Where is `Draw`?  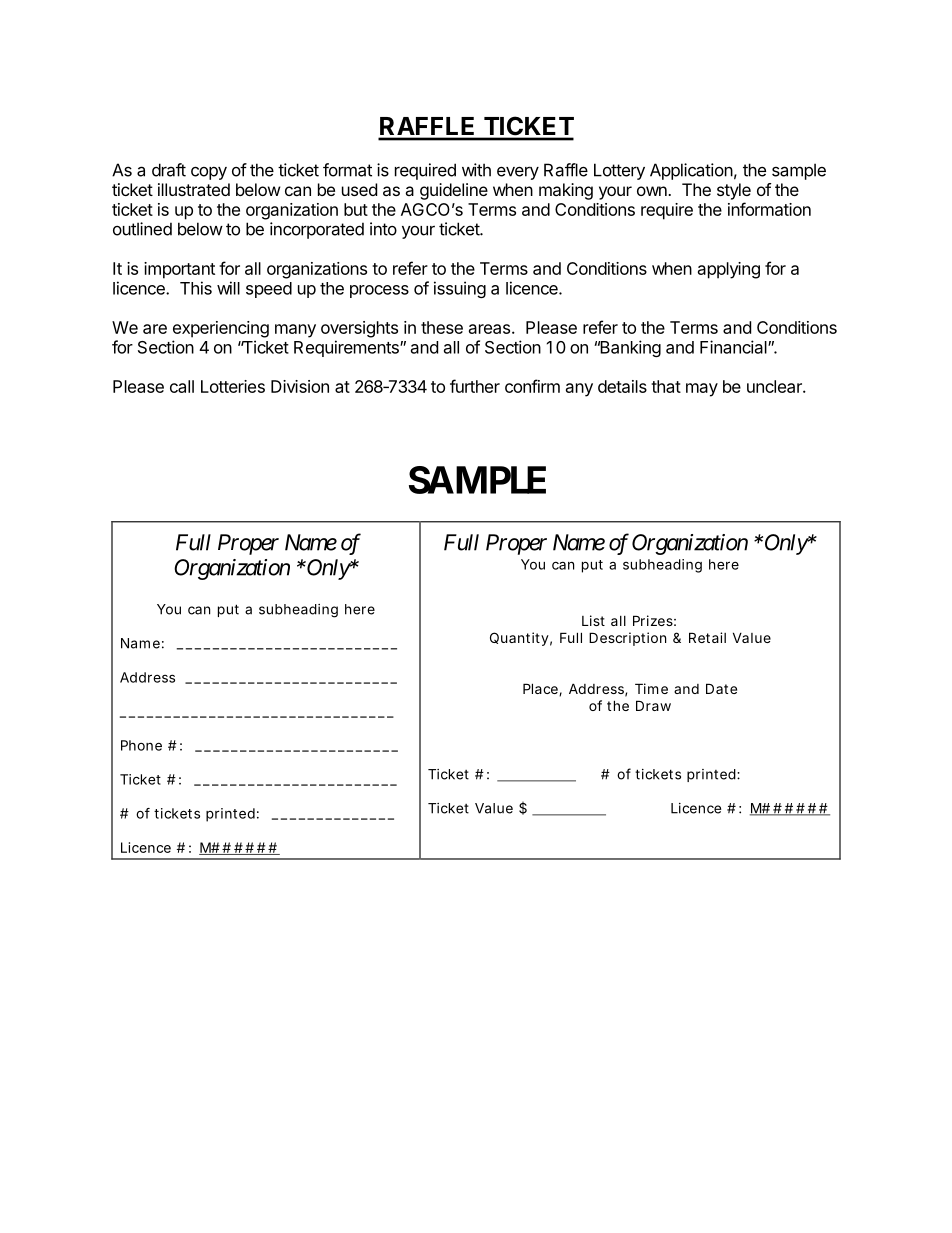 Draw is located at coordinates (653, 705).
